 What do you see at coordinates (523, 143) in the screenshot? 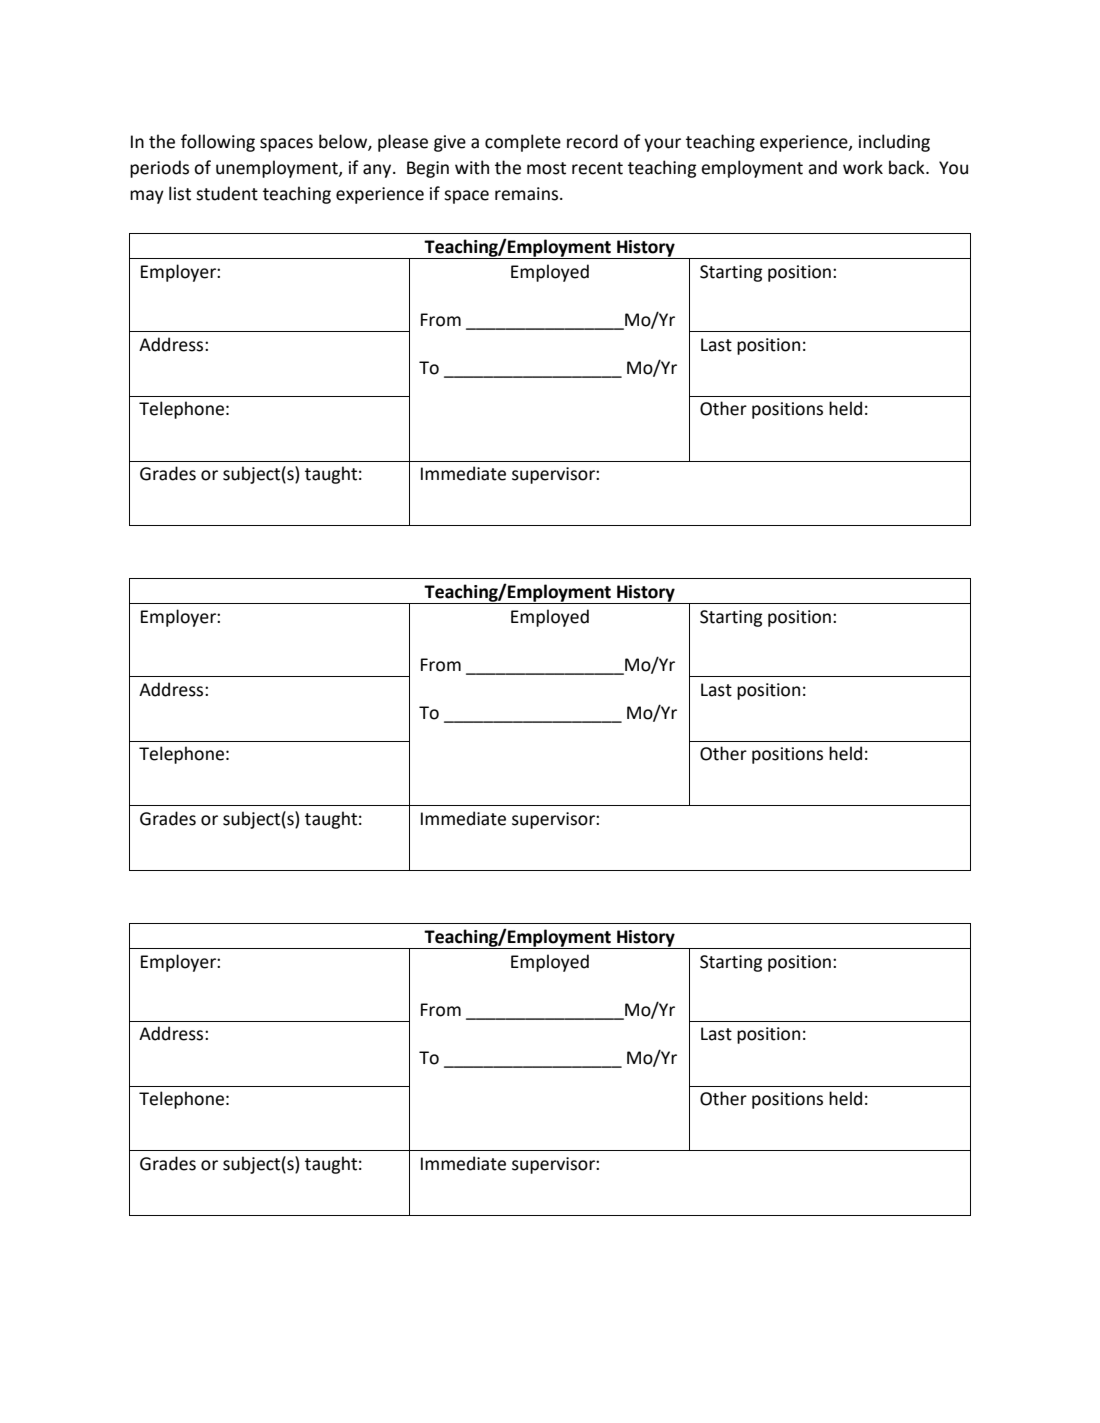
I see `complete` at bounding box center [523, 143].
